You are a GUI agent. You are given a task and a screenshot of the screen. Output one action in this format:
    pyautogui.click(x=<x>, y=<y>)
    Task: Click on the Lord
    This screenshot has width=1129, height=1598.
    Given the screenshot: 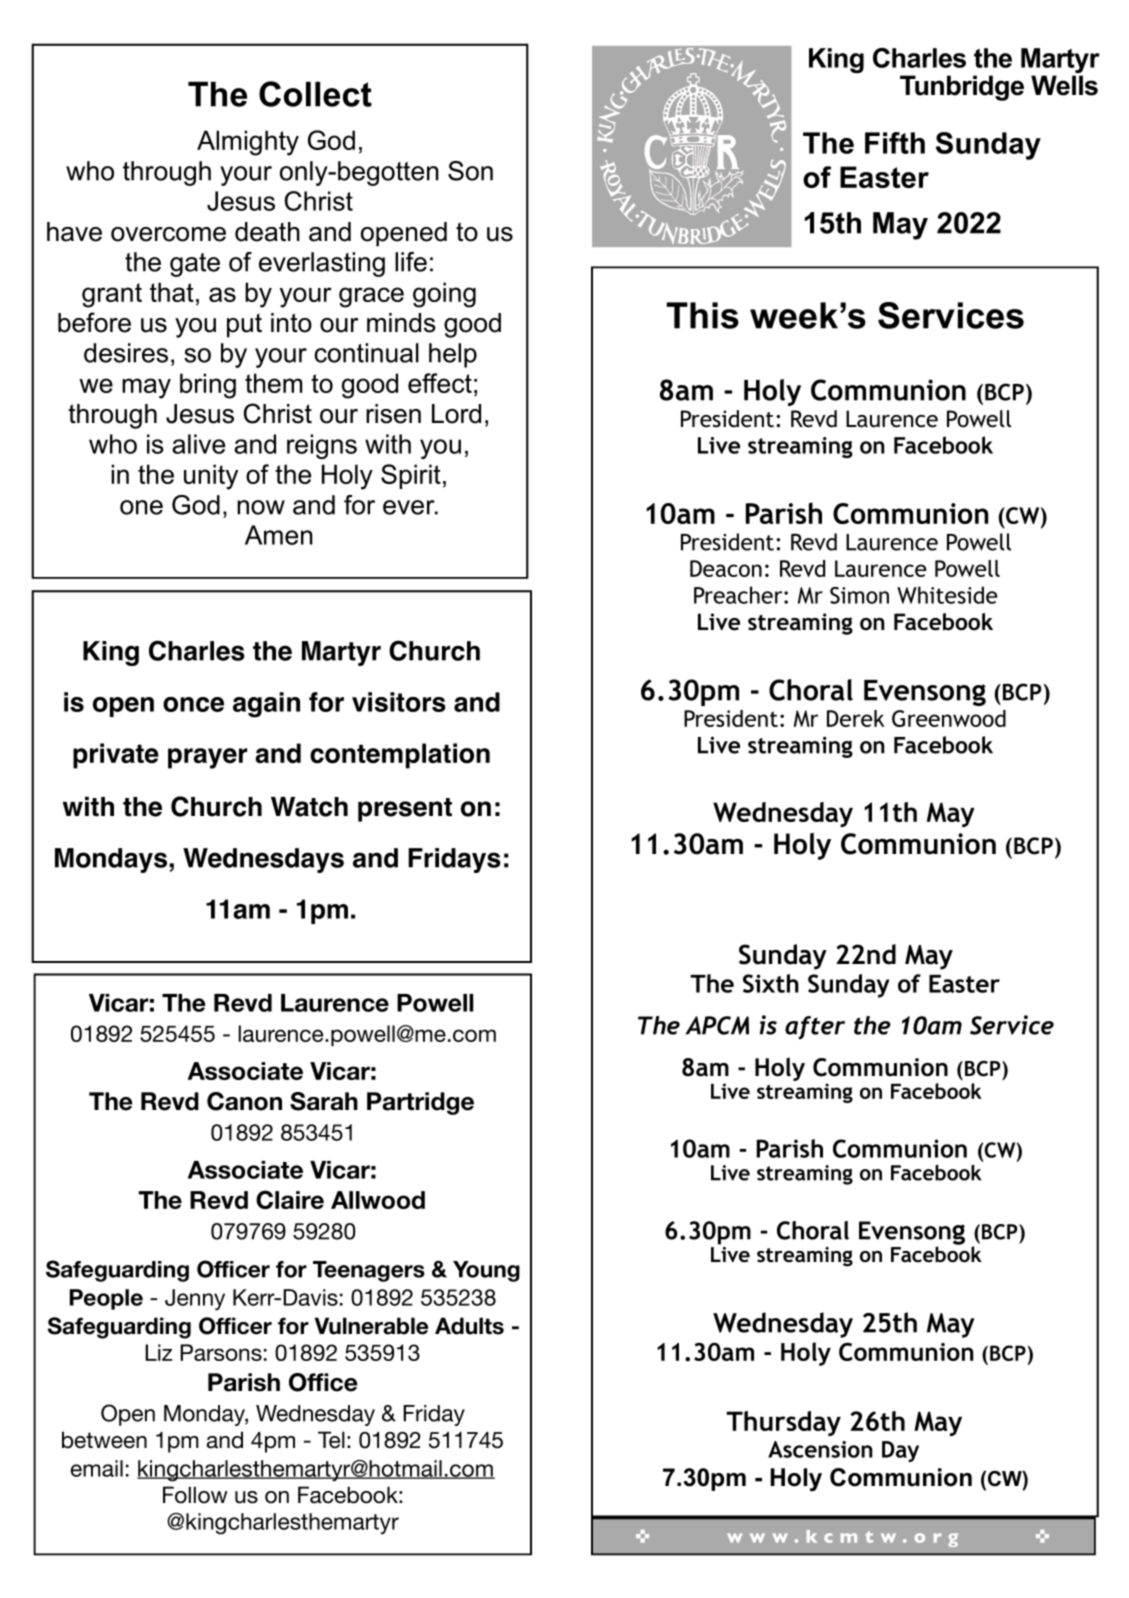 What is the action you would take?
    pyautogui.click(x=456, y=414)
